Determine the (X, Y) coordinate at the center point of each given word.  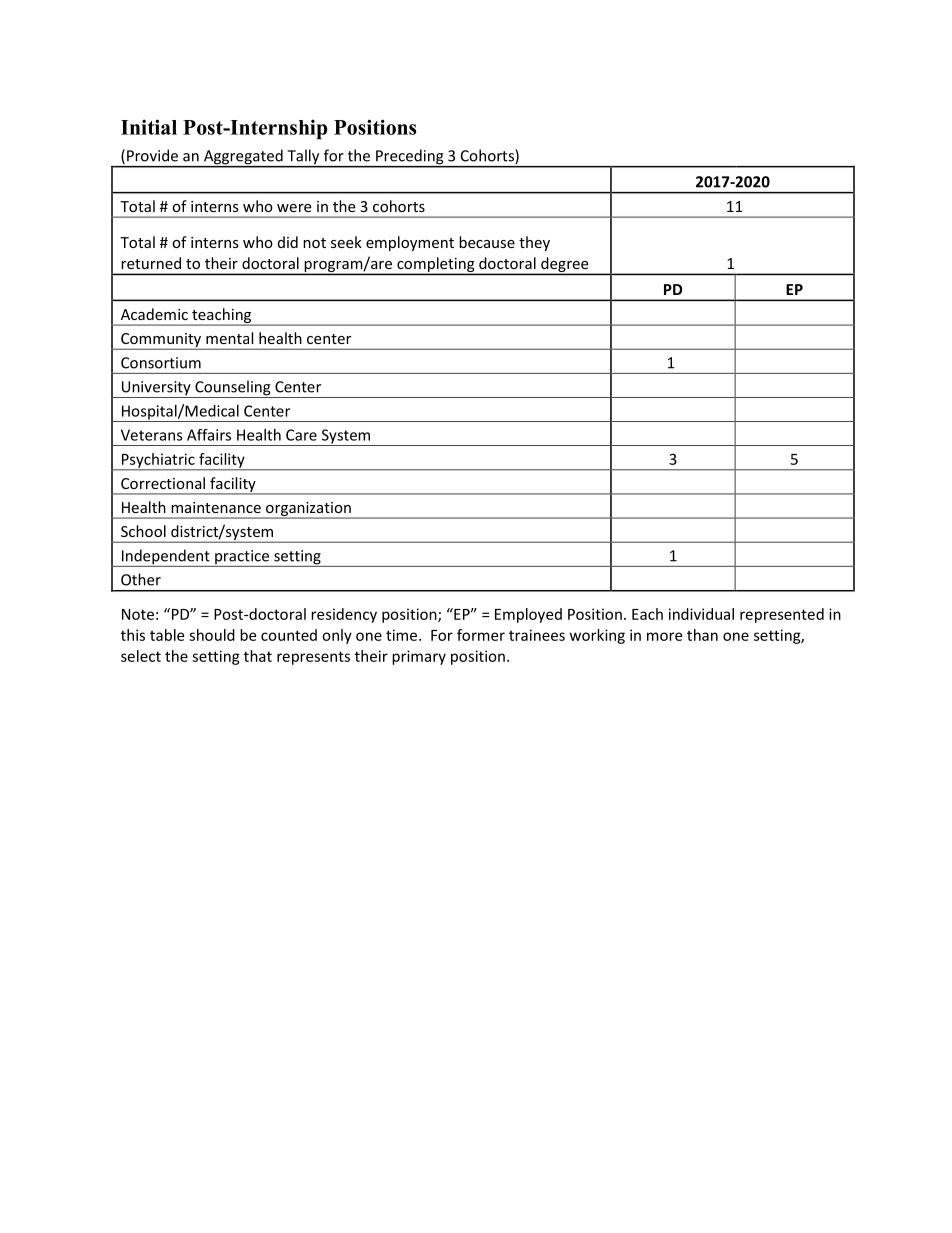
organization (308, 510)
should (212, 635)
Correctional (163, 483)
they (534, 243)
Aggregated (243, 158)
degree (565, 266)
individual (701, 614)
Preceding (410, 158)
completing (436, 266)
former (481, 635)
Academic (154, 314)
